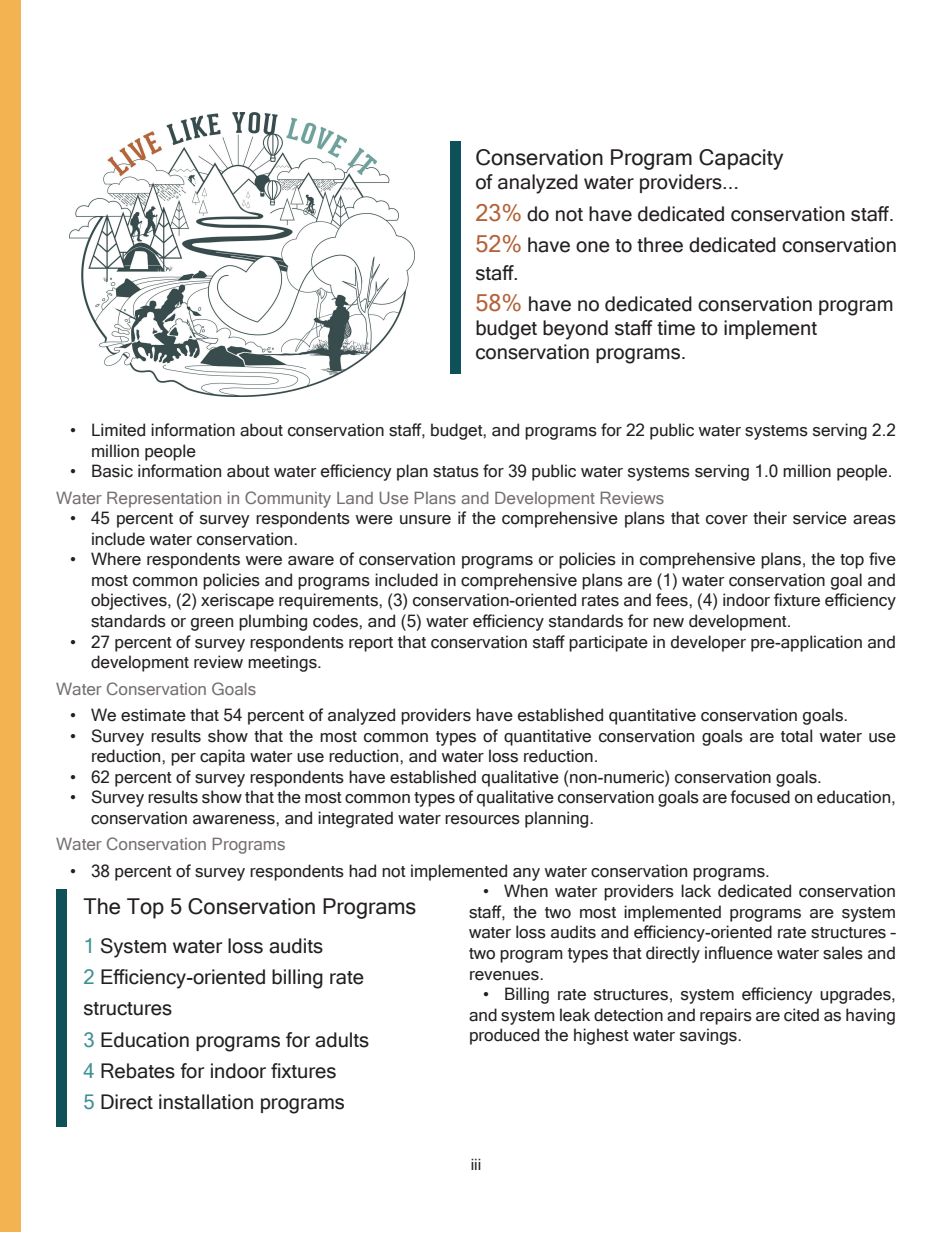 The width and height of the screenshot is (952, 1233). What do you see at coordinates (118, 430) in the screenshot?
I see `Limited` at bounding box center [118, 430].
